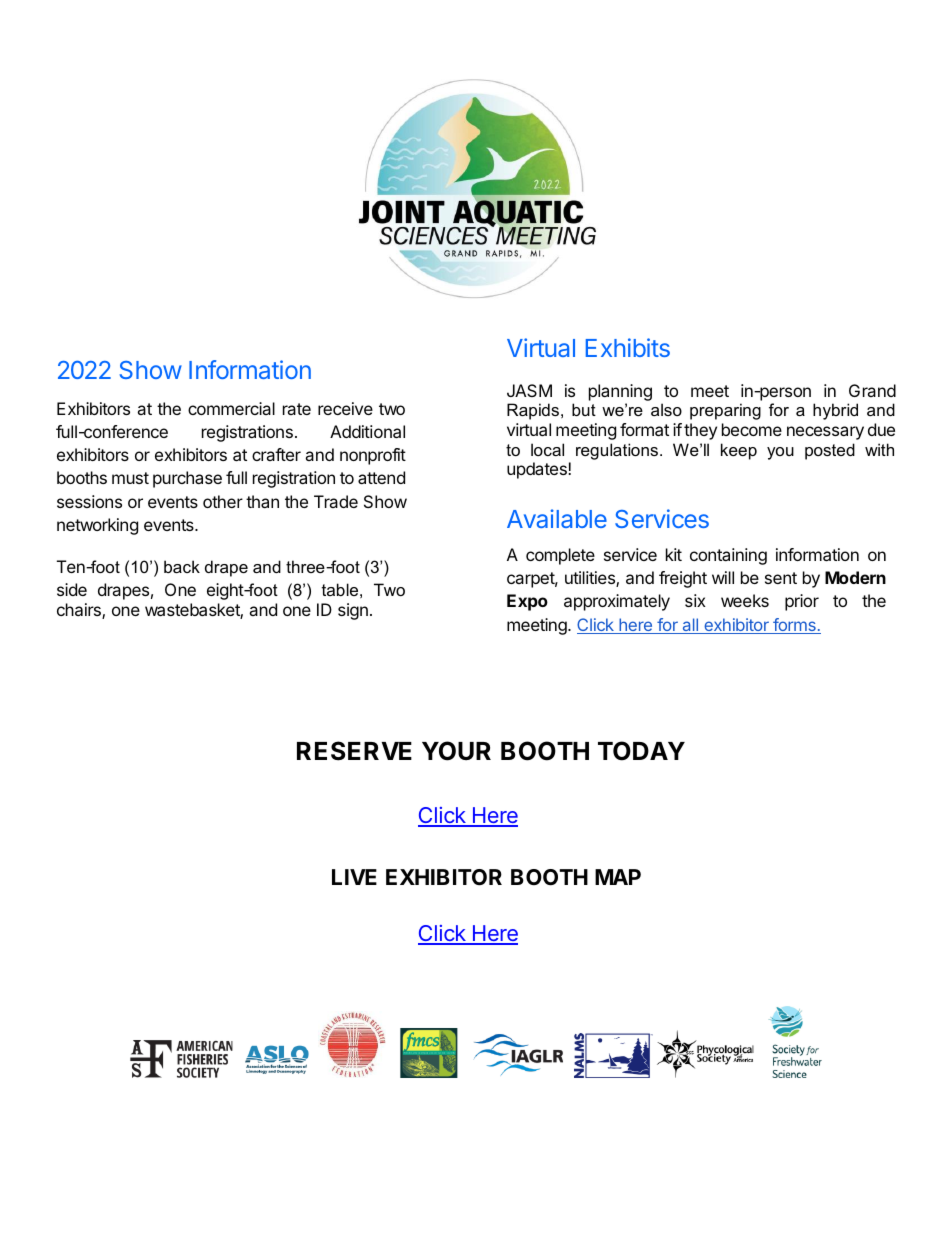 This page has width=952, height=1233. I want to click on Rapids, so click(533, 411).
